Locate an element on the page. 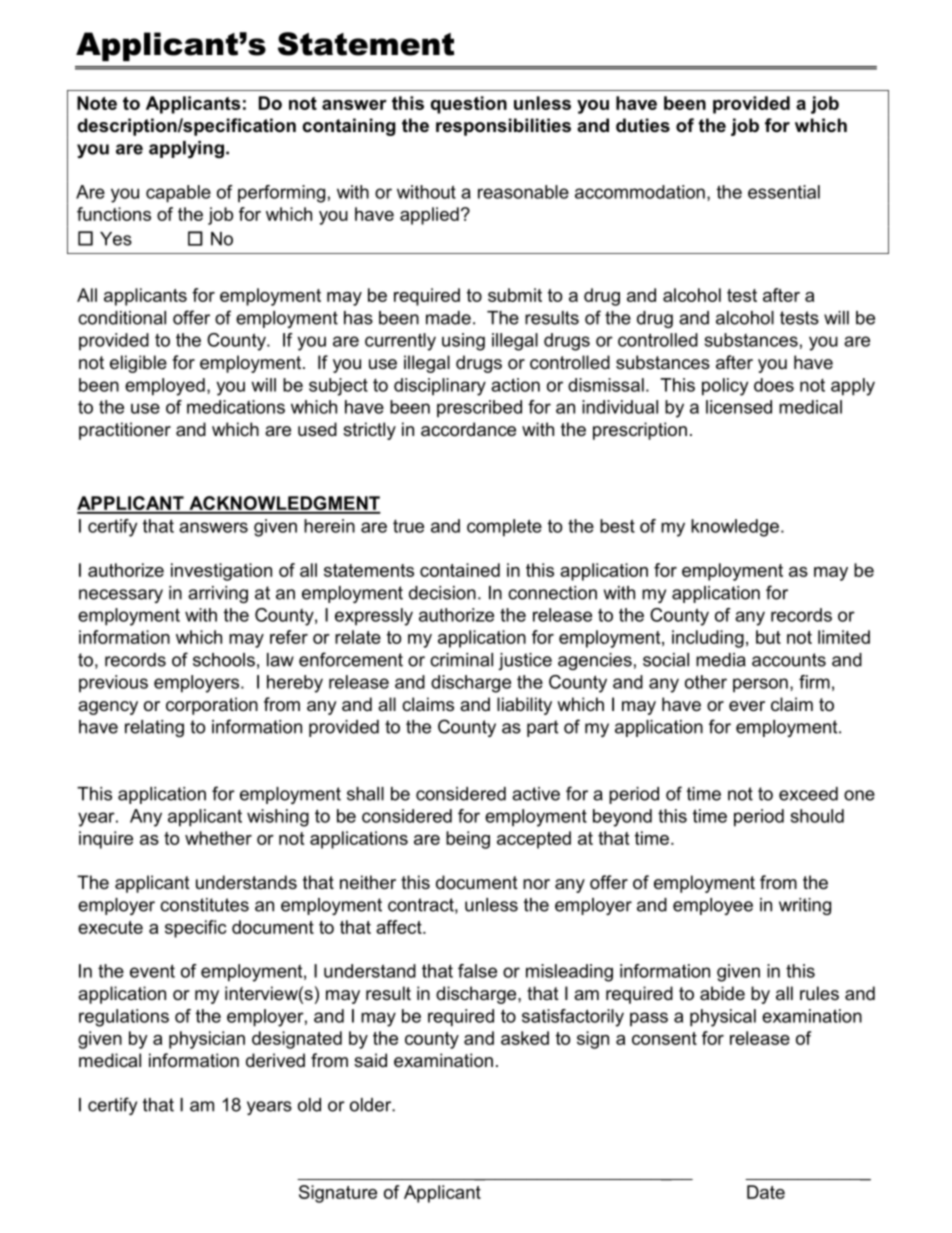 This image has width=952, height=1233. capable is located at coordinates (178, 194).
